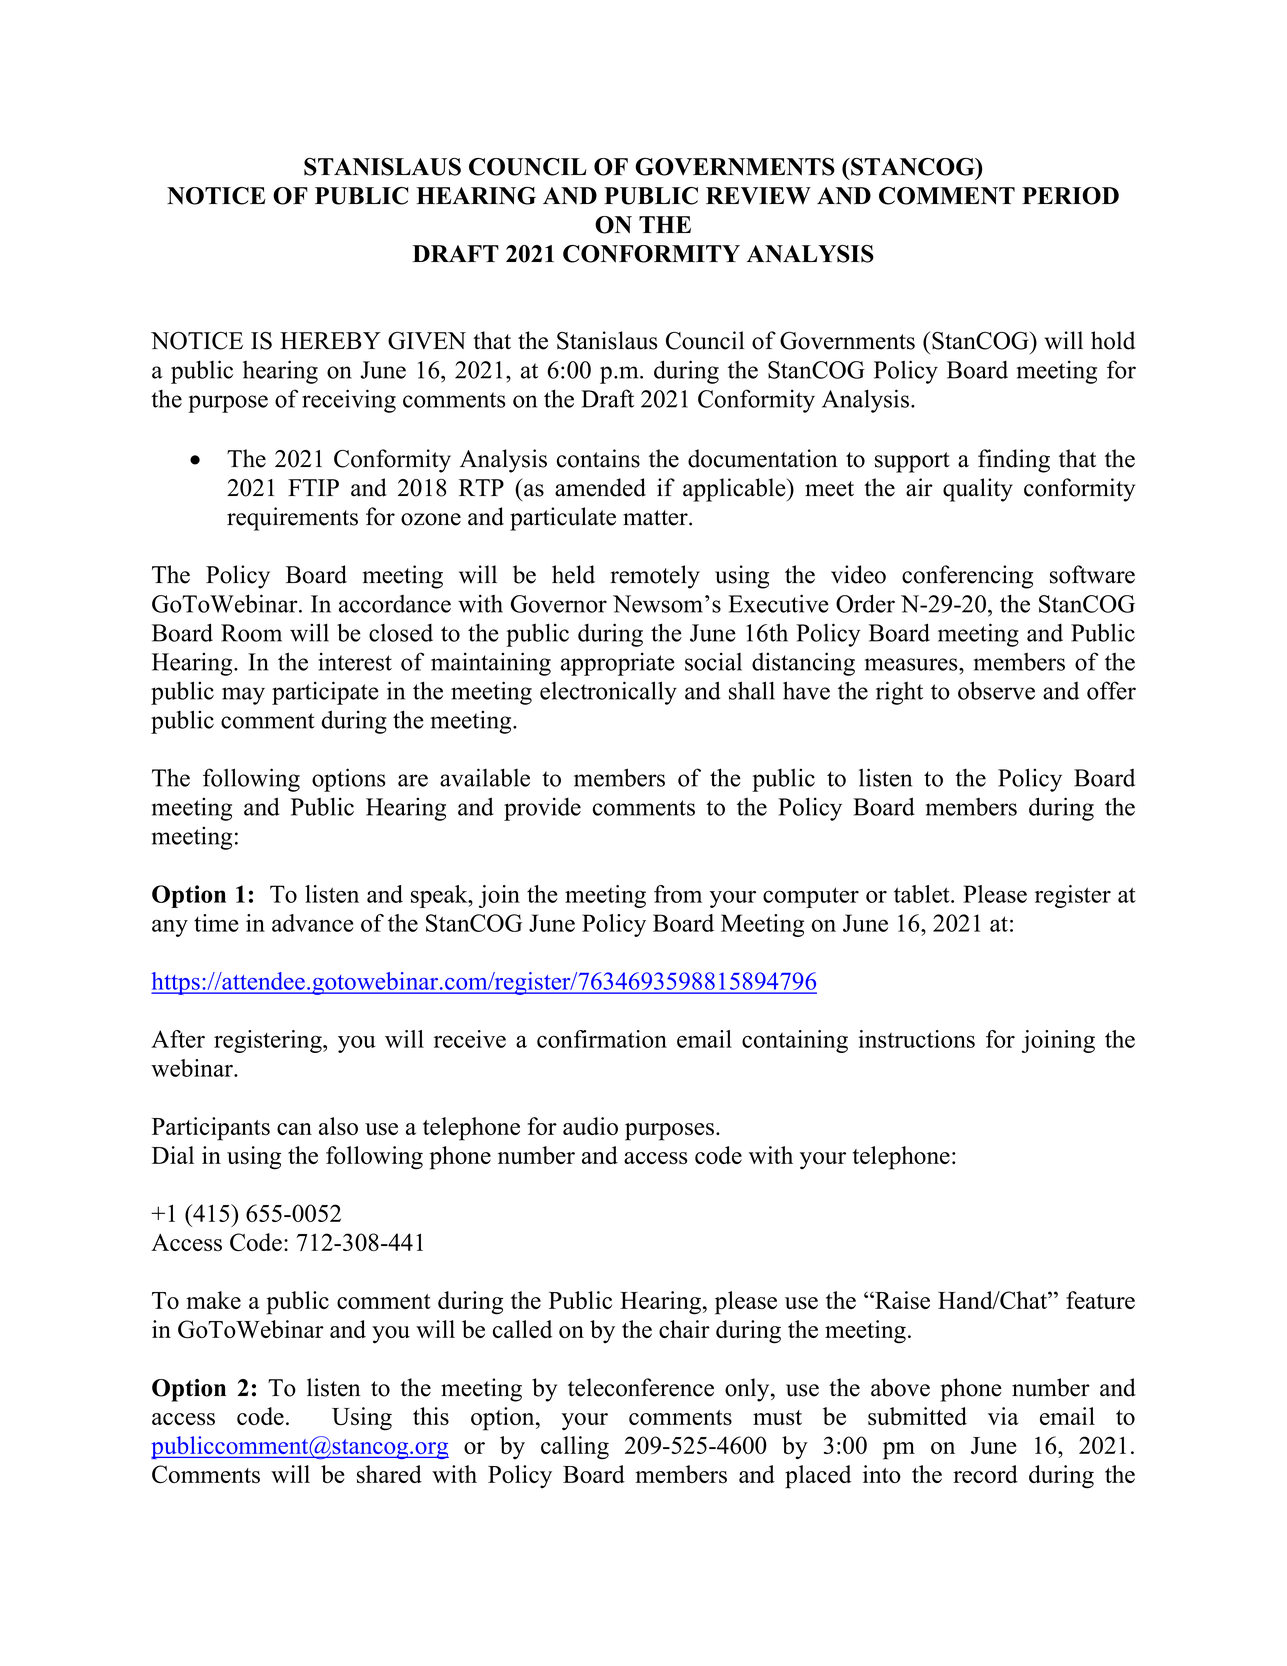 The height and width of the image is (1666, 1287). I want to click on HEREBY, so click(330, 340).
